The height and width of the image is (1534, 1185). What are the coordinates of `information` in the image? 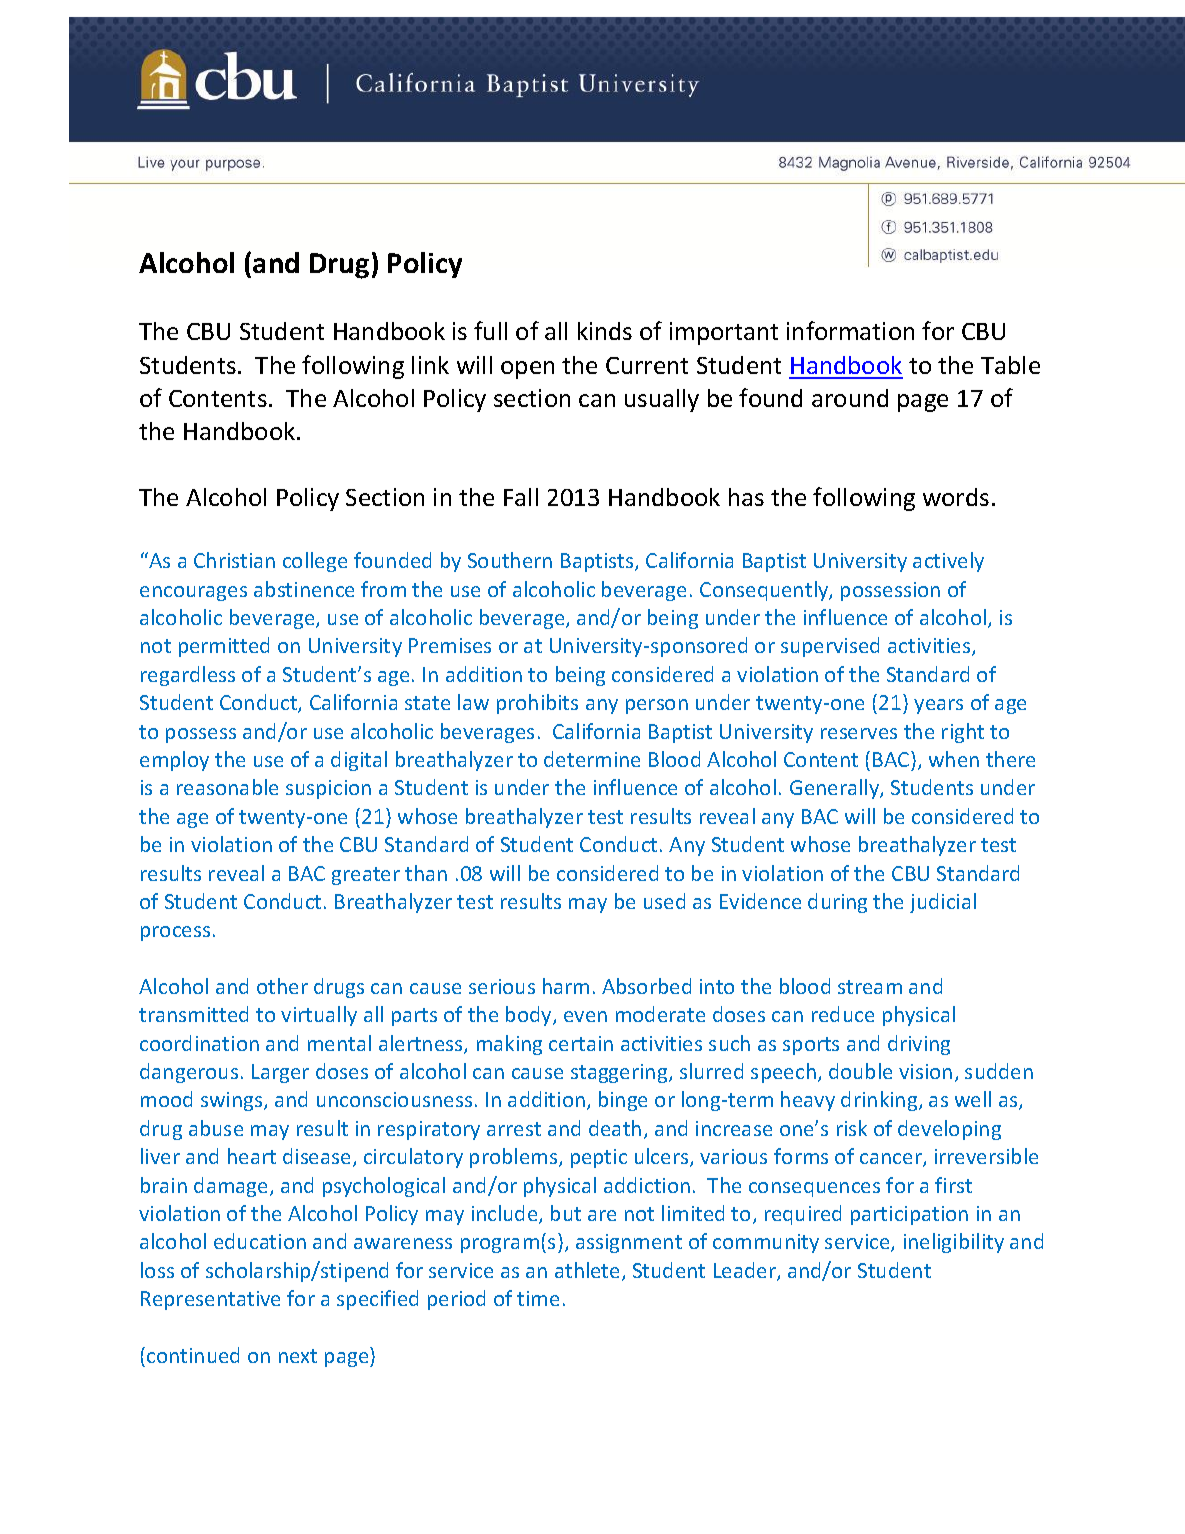 It's located at (850, 330).
